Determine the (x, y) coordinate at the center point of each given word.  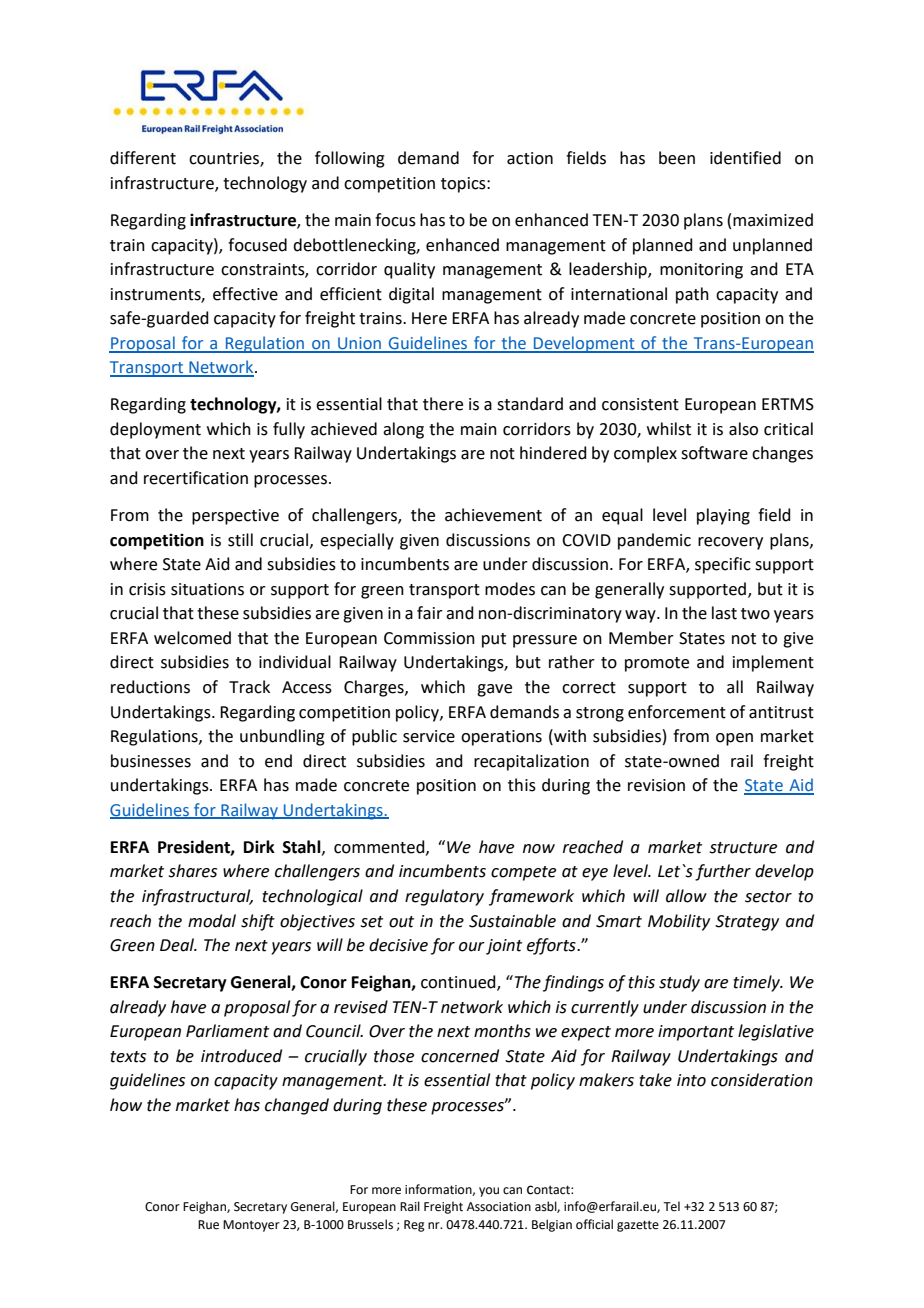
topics (464, 185)
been (677, 158)
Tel (671, 1206)
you (489, 1192)
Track (249, 687)
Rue (208, 1225)
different (143, 158)
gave (494, 690)
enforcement (677, 712)
